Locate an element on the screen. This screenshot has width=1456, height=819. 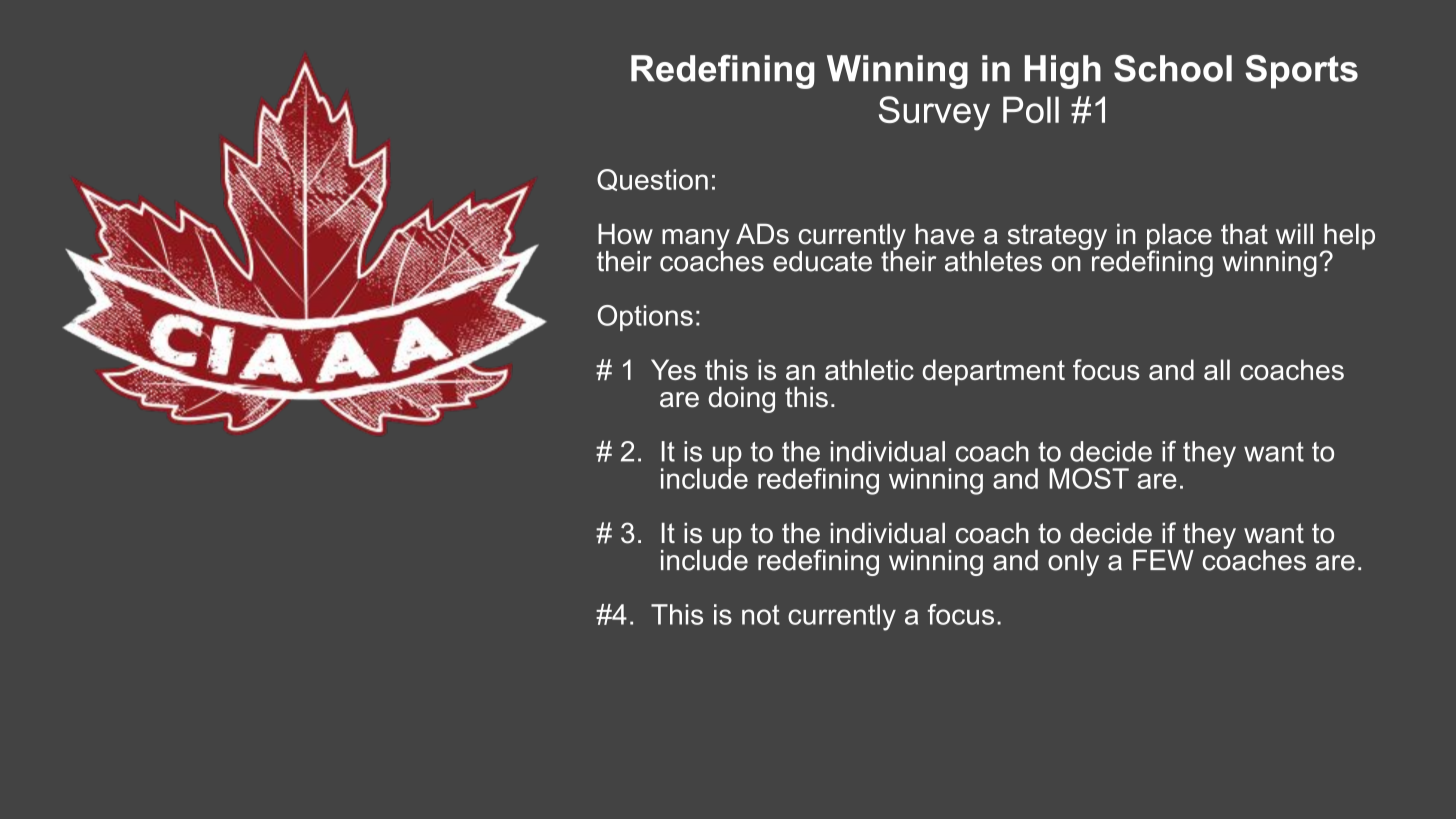
Survey is located at coordinates (934, 113).
